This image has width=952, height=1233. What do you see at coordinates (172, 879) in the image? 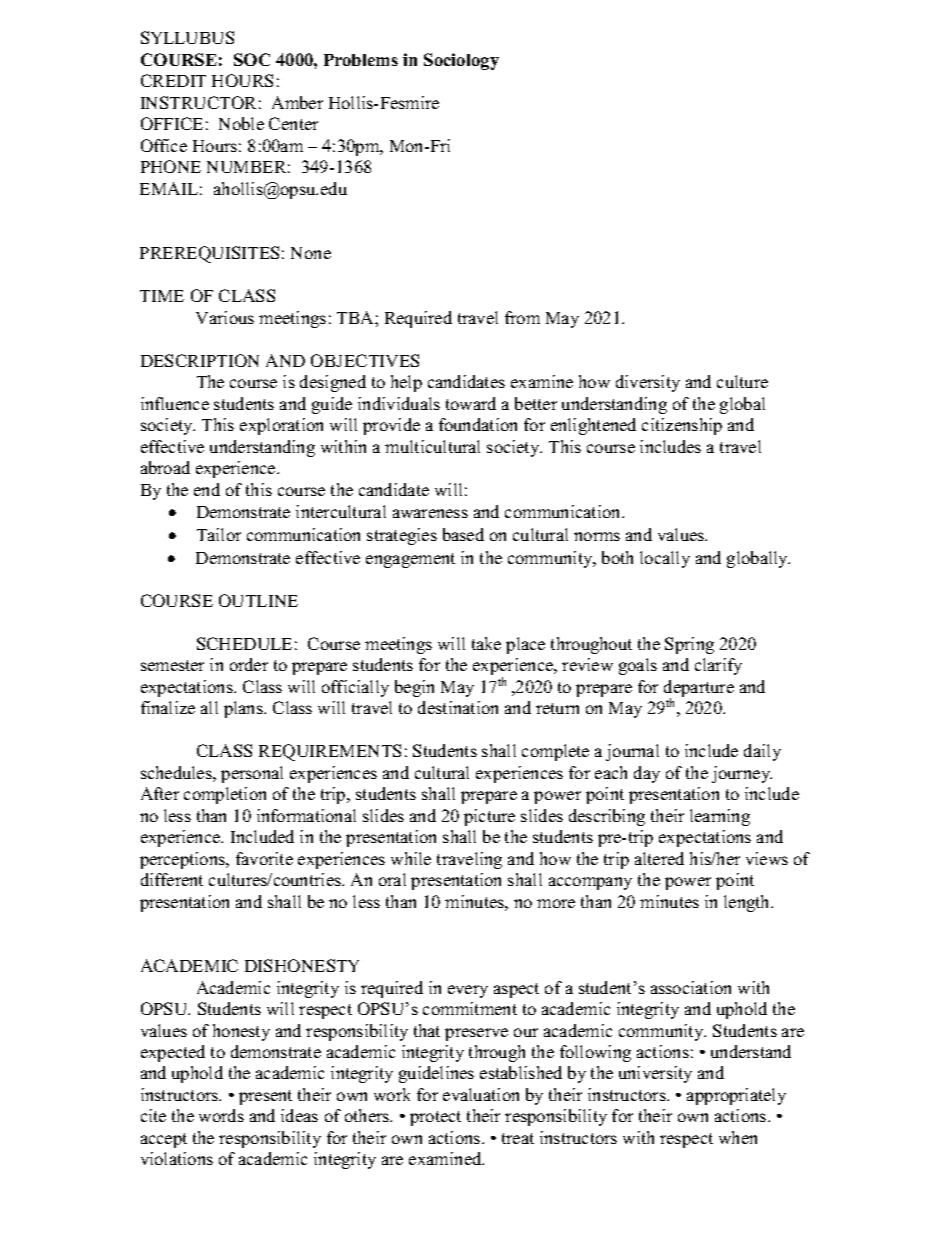
I see `different` at bounding box center [172, 879].
